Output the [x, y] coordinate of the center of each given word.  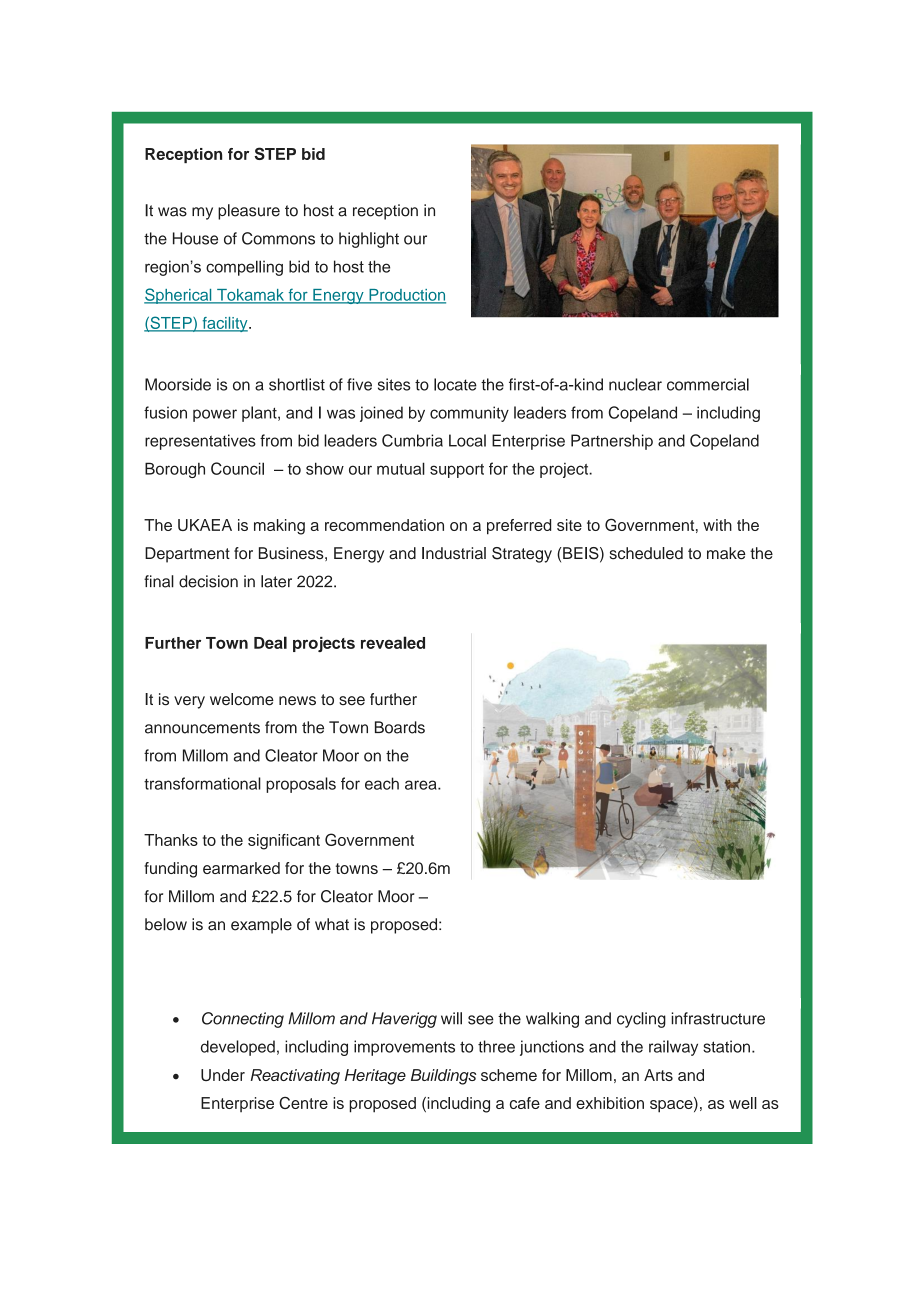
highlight [369, 240]
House [195, 238]
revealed [393, 642]
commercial [708, 384]
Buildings [443, 1077]
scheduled [646, 553]
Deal [270, 642]
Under [223, 1075]
